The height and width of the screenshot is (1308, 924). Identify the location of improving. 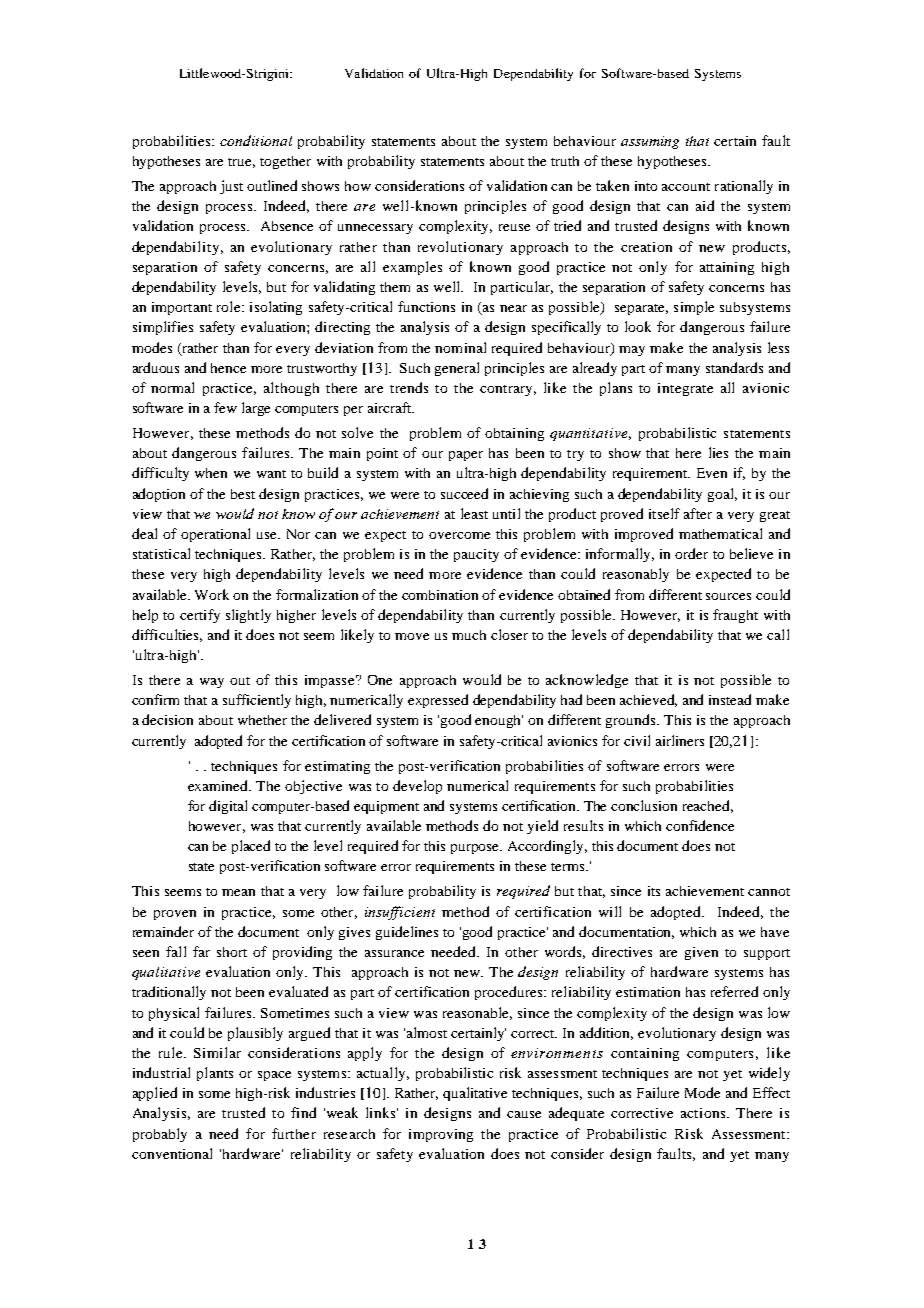
(441, 1135).
